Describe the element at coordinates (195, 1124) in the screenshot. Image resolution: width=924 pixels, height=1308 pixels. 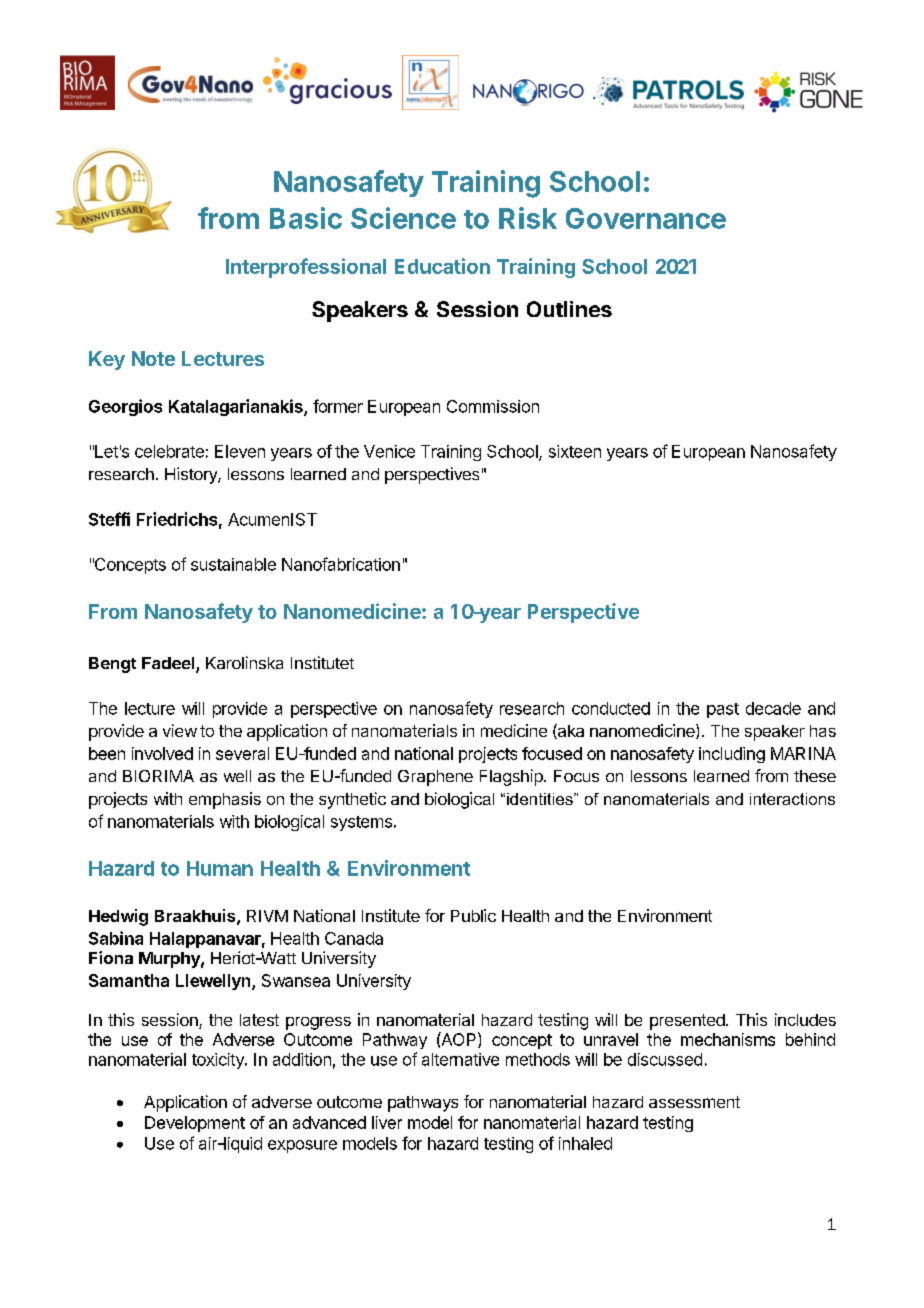
I see `Development` at that location.
